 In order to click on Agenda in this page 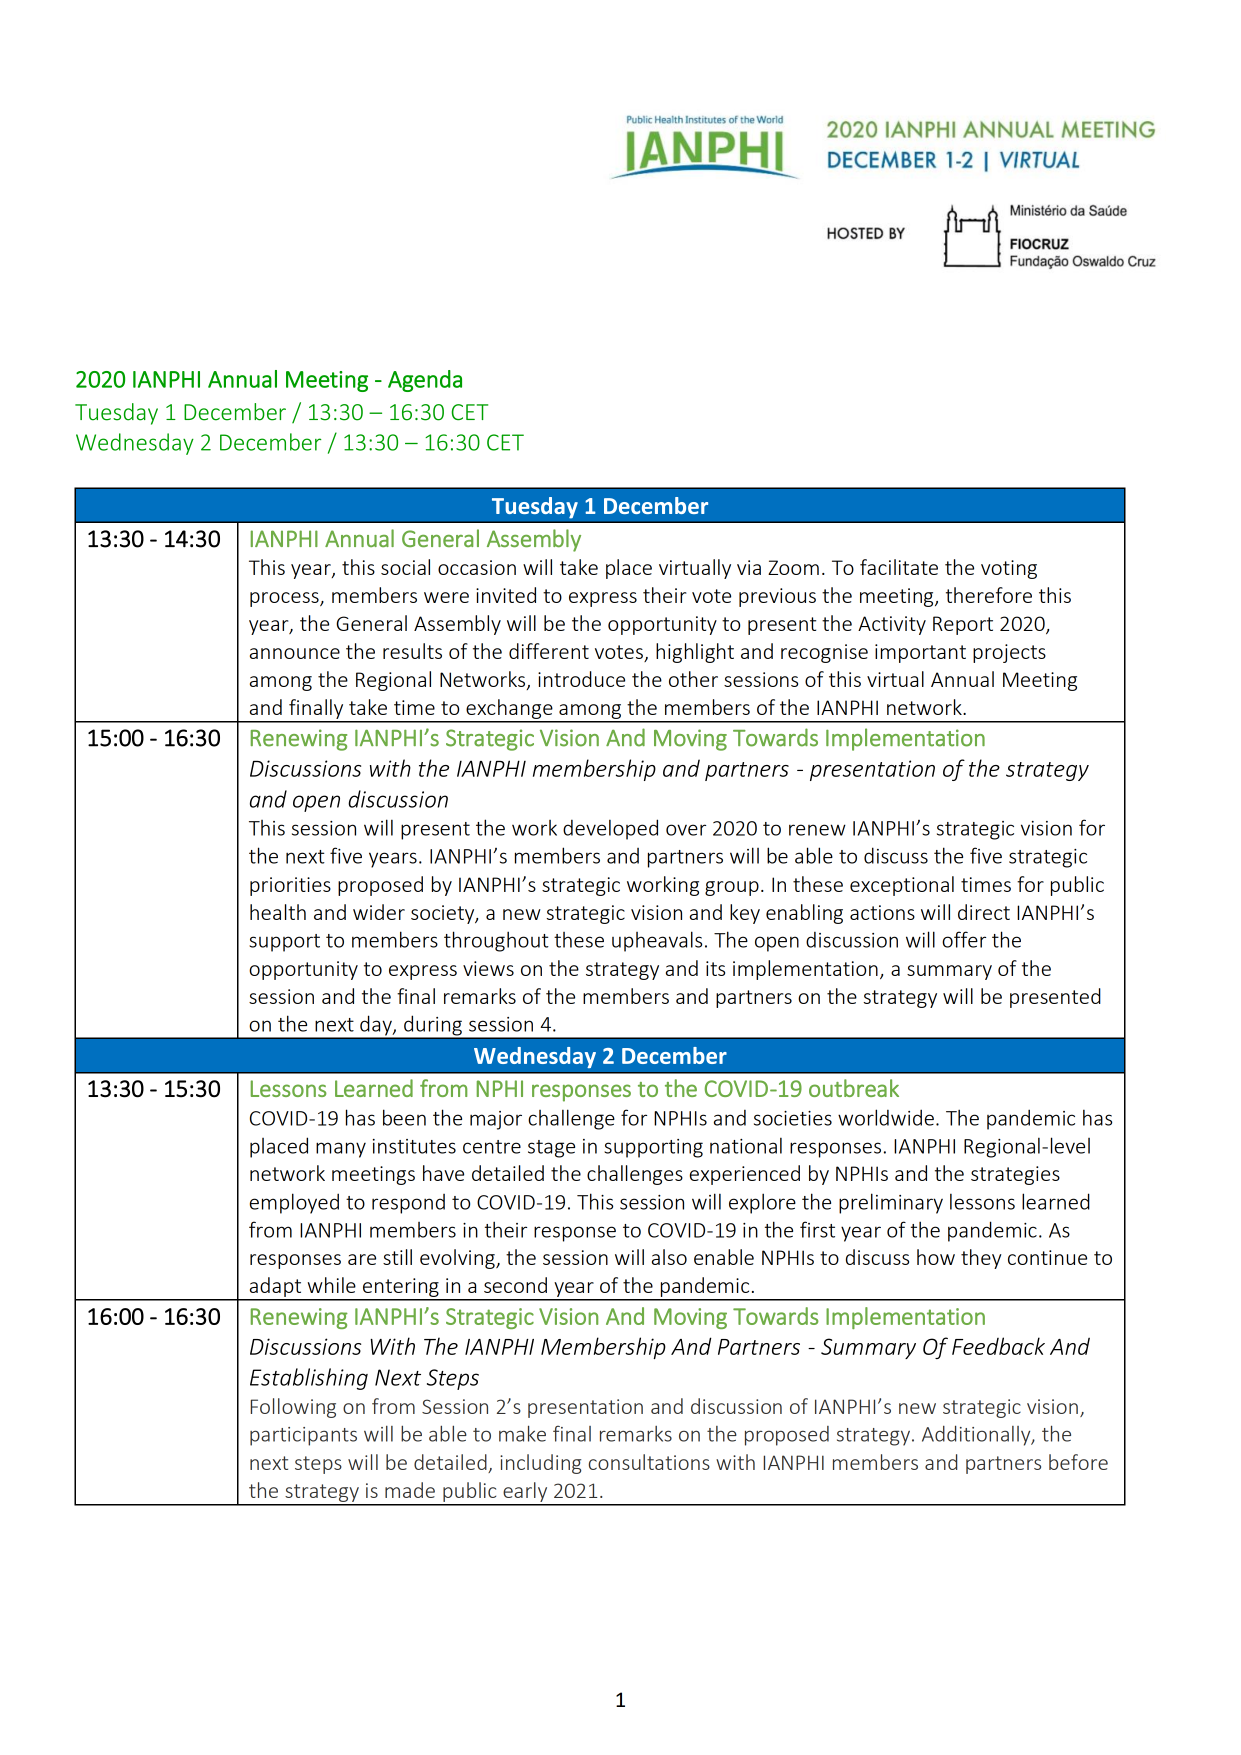, I will do `click(425, 381)`.
